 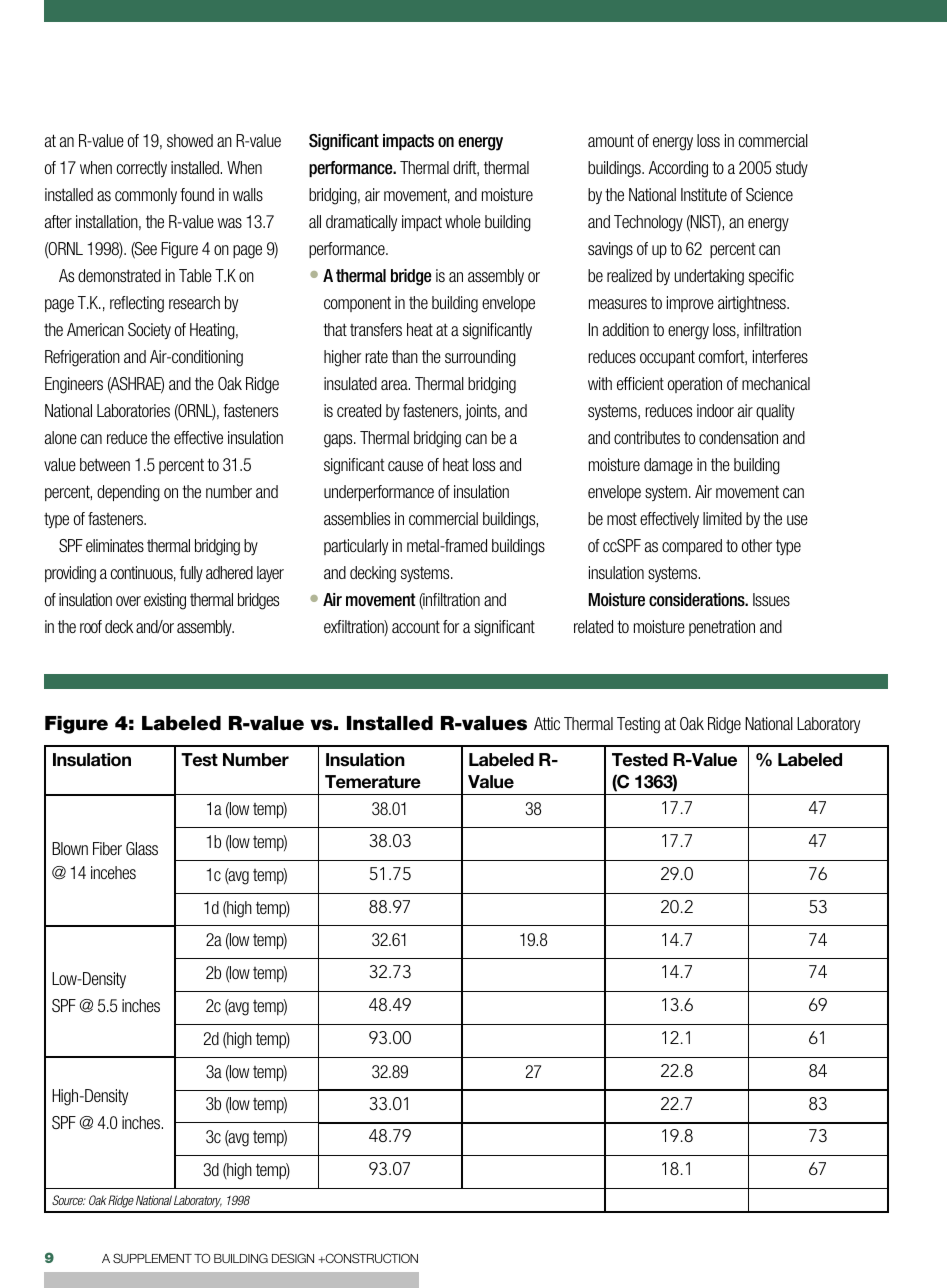 What do you see at coordinates (91, 626) in the image?
I see `roof` at bounding box center [91, 626].
